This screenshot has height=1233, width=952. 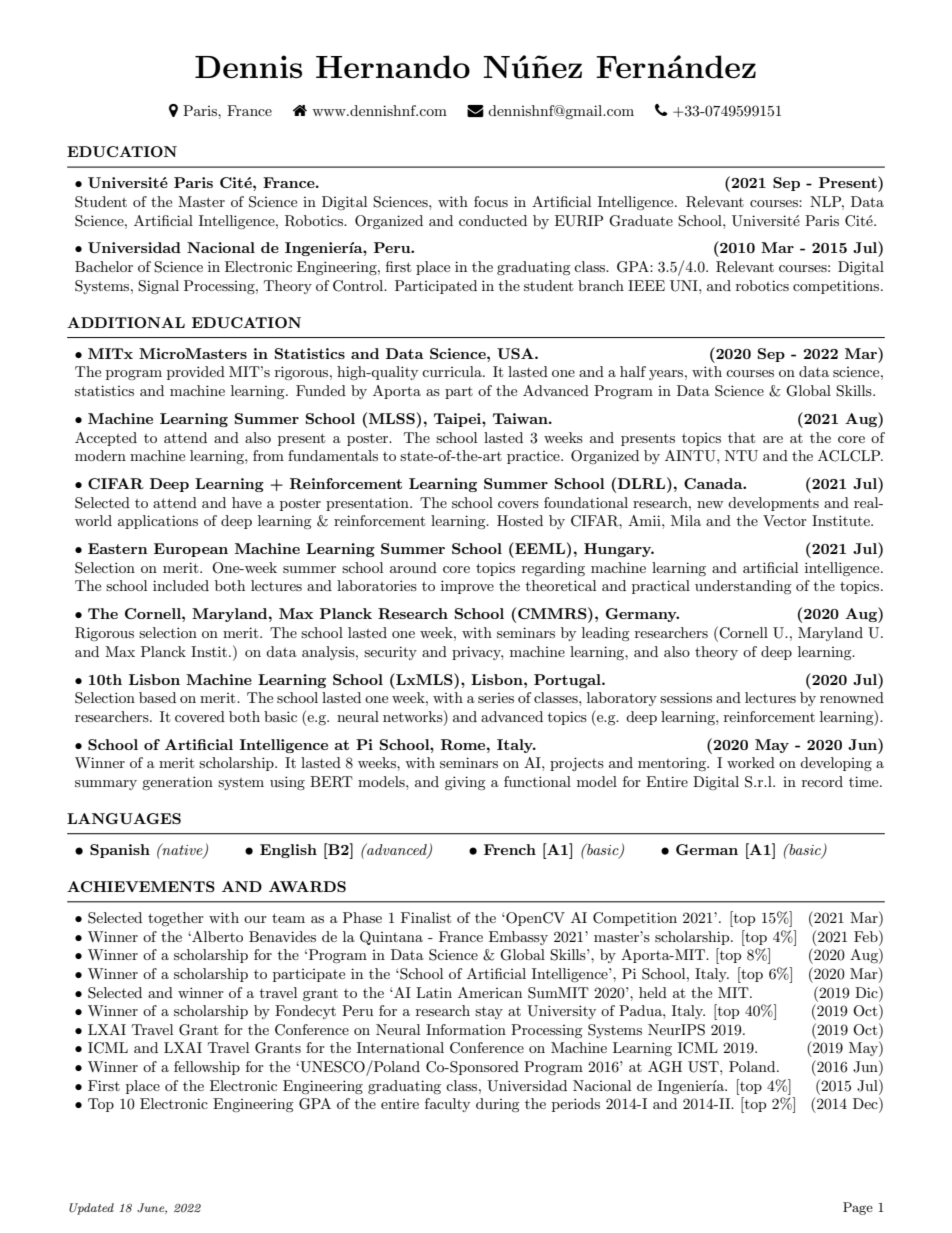 I want to click on generation, so click(x=177, y=783).
